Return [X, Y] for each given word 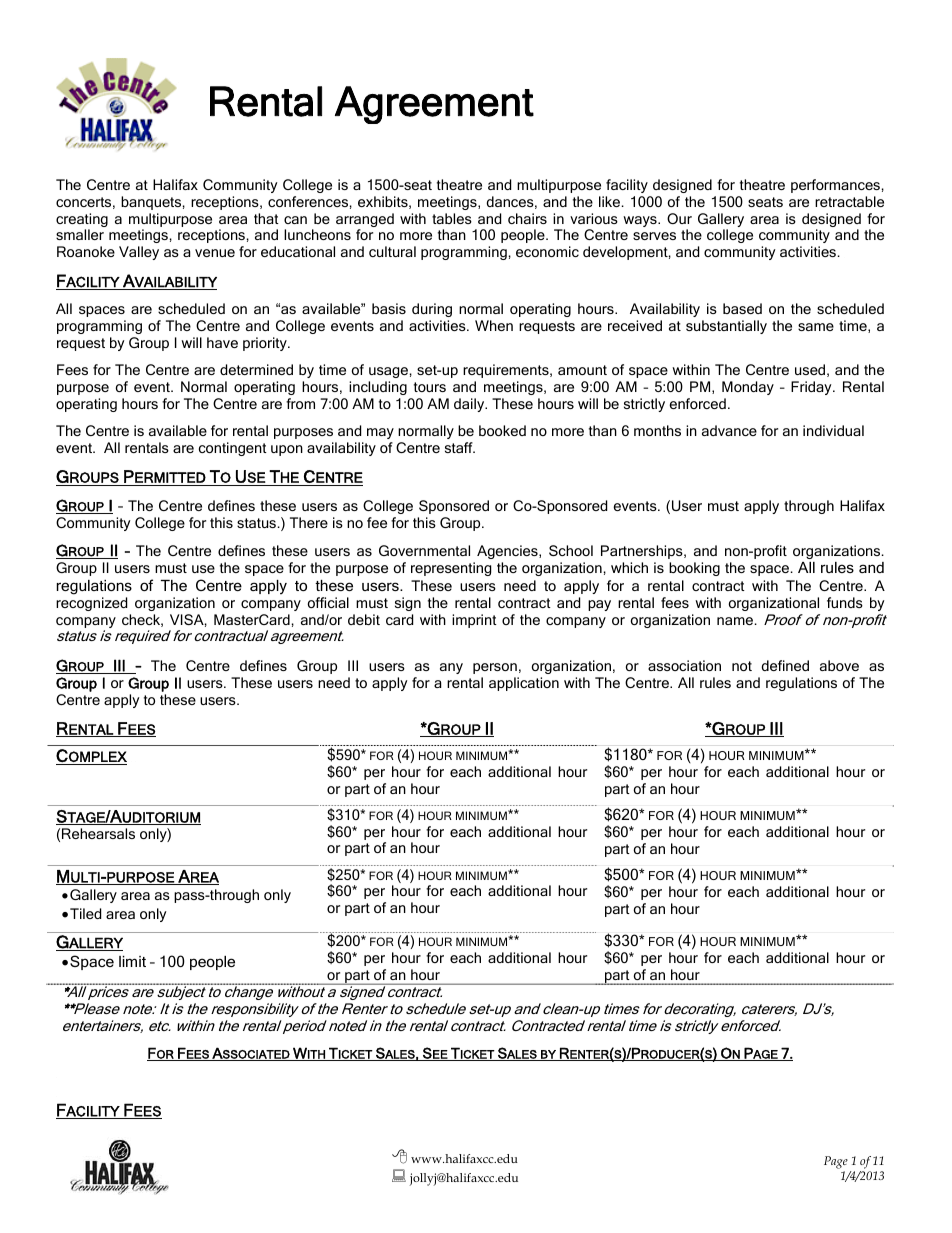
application [524, 684]
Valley [139, 253]
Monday [748, 388]
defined [785, 665]
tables [452, 218]
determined [256, 369]
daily [470, 405]
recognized [91, 604]
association [684, 665]
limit [132, 961]
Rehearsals [98, 833]
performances [835, 186]
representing [451, 569]
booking [694, 569]
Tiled [85, 913]
